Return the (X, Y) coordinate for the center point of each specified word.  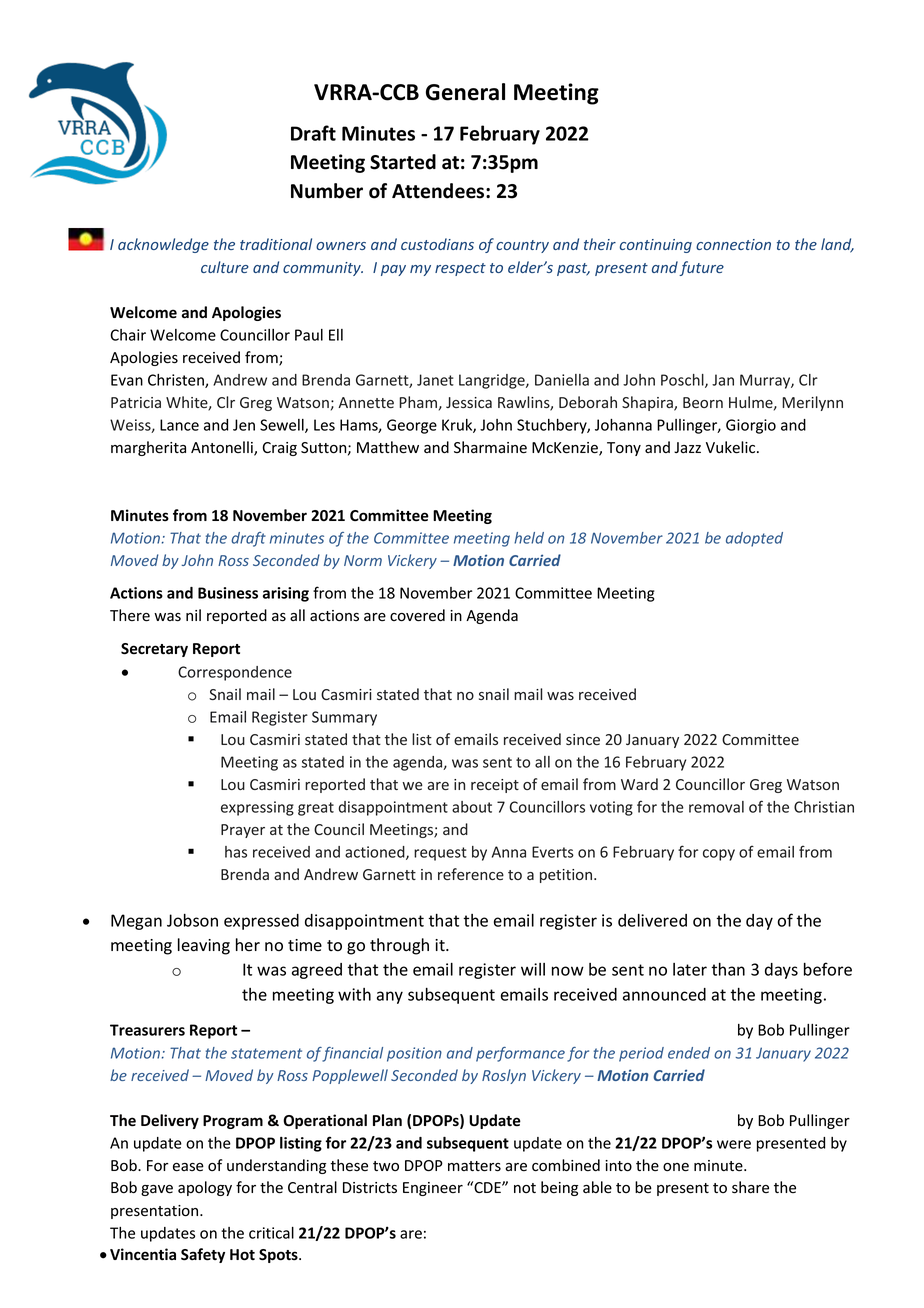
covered (417, 615)
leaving (204, 946)
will (533, 969)
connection (733, 244)
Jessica (469, 402)
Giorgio (751, 426)
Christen (177, 381)
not (525, 1188)
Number (327, 191)
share (750, 1187)
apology (205, 1188)
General (465, 92)
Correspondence (235, 673)
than (728, 969)
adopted (754, 539)
